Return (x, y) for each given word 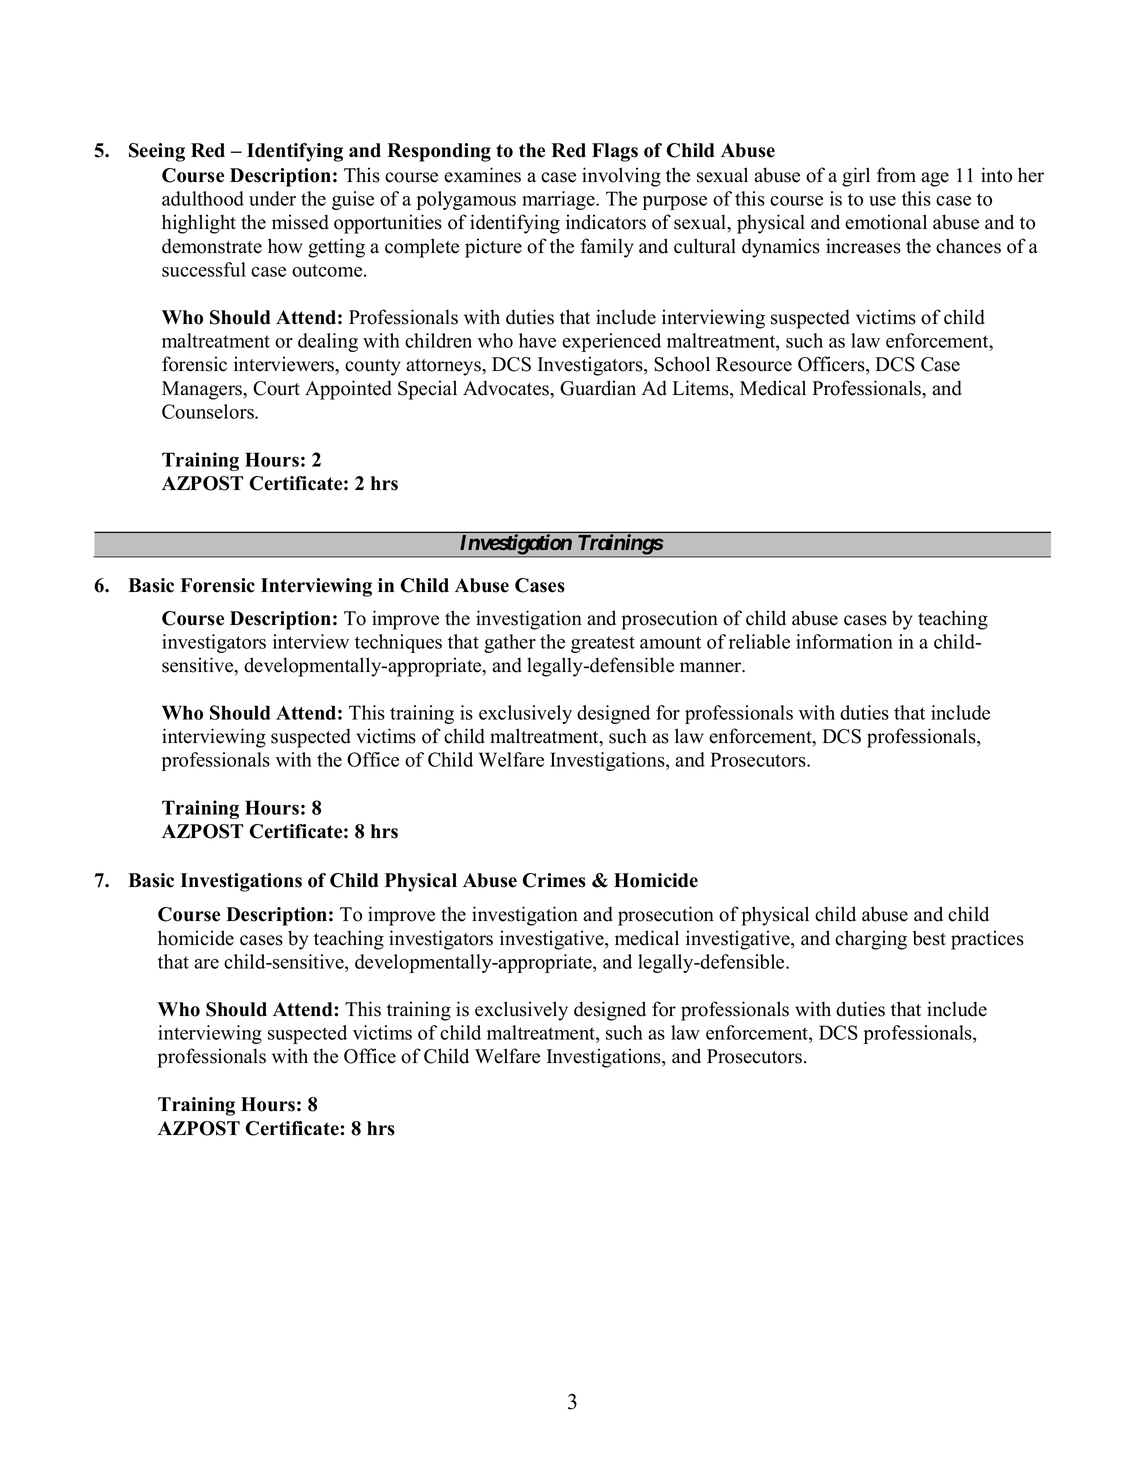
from (896, 175)
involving (621, 177)
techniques (398, 643)
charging (871, 940)
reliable (759, 641)
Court (276, 388)
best (929, 938)
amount (670, 642)
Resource (754, 364)
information (844, 641)
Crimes (554, 880)
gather (510, 643)
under (272, 198)
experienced (611, 342)
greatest (603, 644)
